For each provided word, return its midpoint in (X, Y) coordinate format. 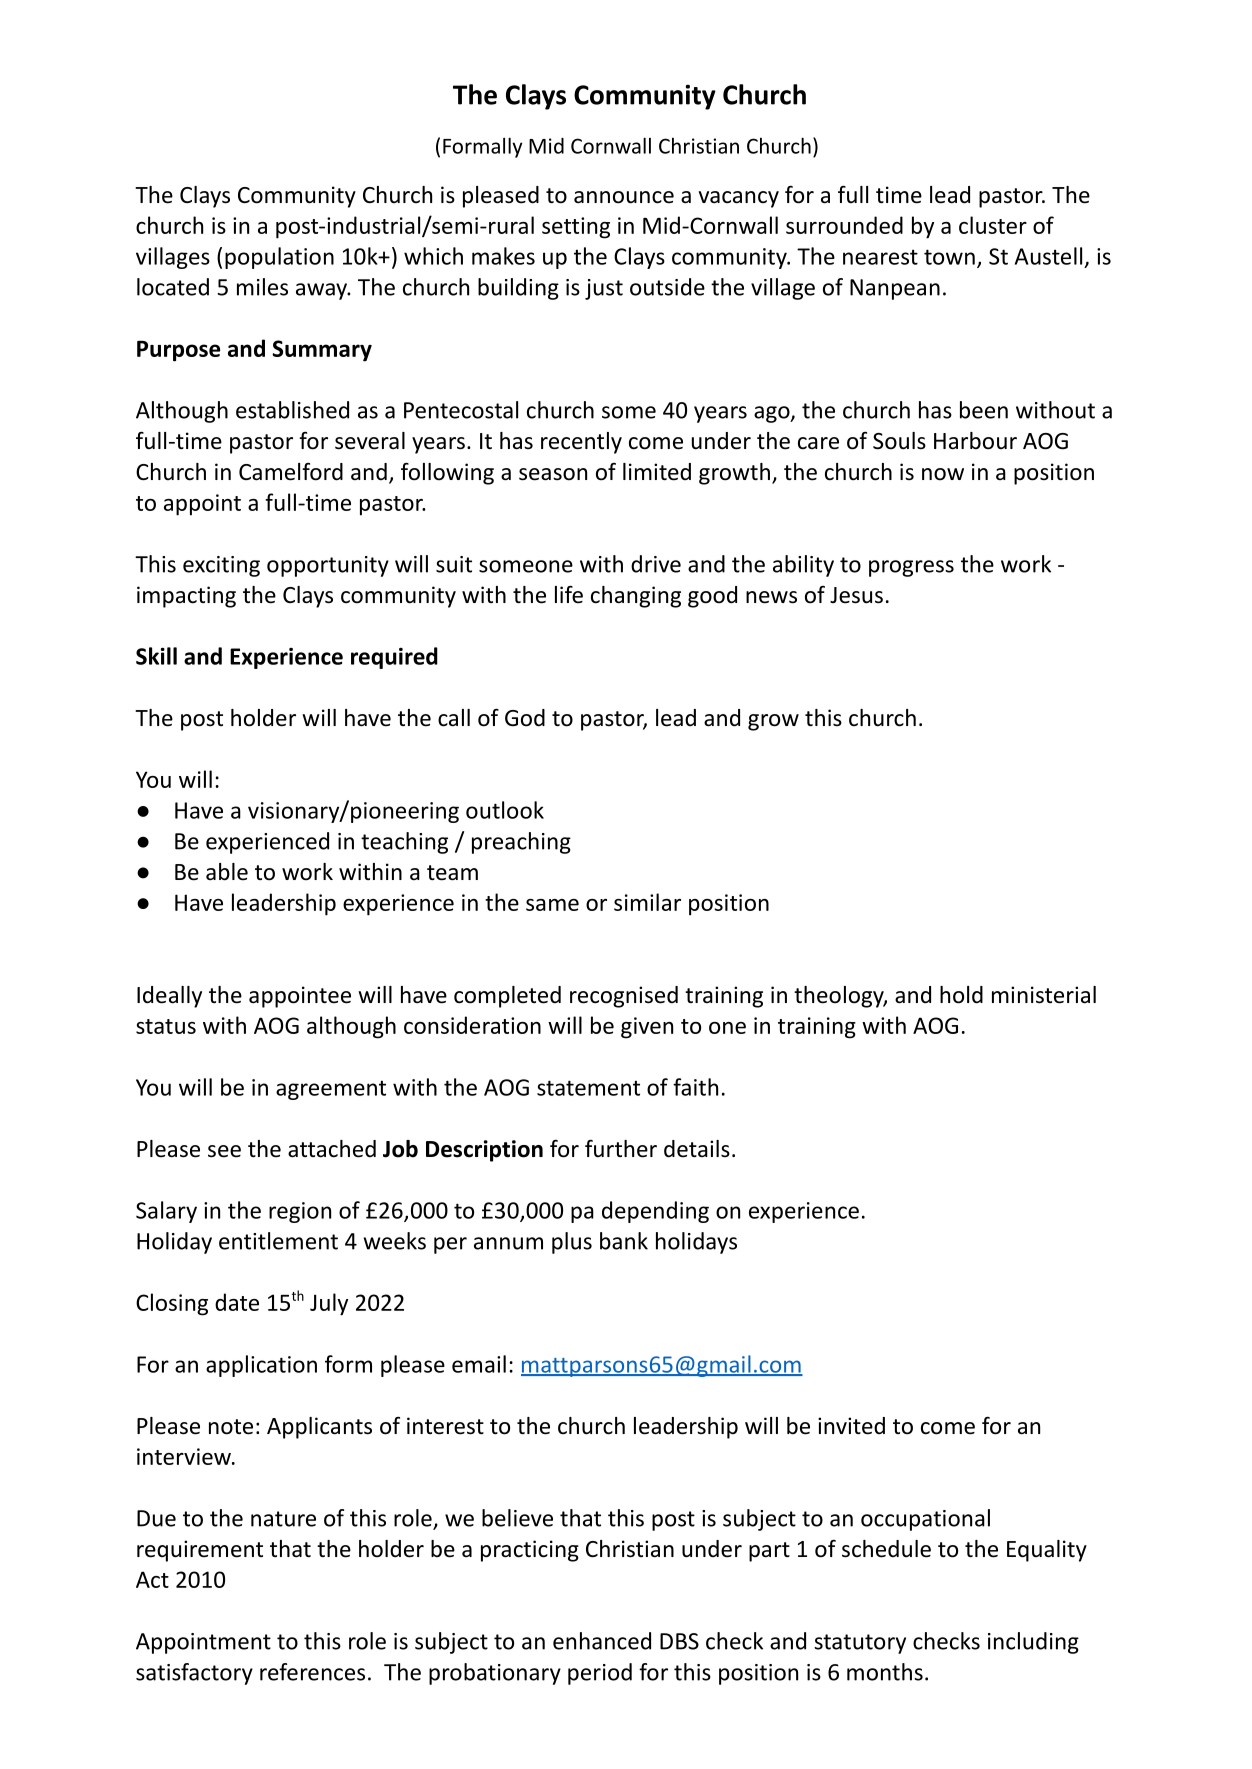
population (279, 258)
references (312, 1672)
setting (576, 228)
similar (647, 902)
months (885, 1672)
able (227, 872)
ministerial (1044, 995)
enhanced (602, 1641)
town (949, 257)
